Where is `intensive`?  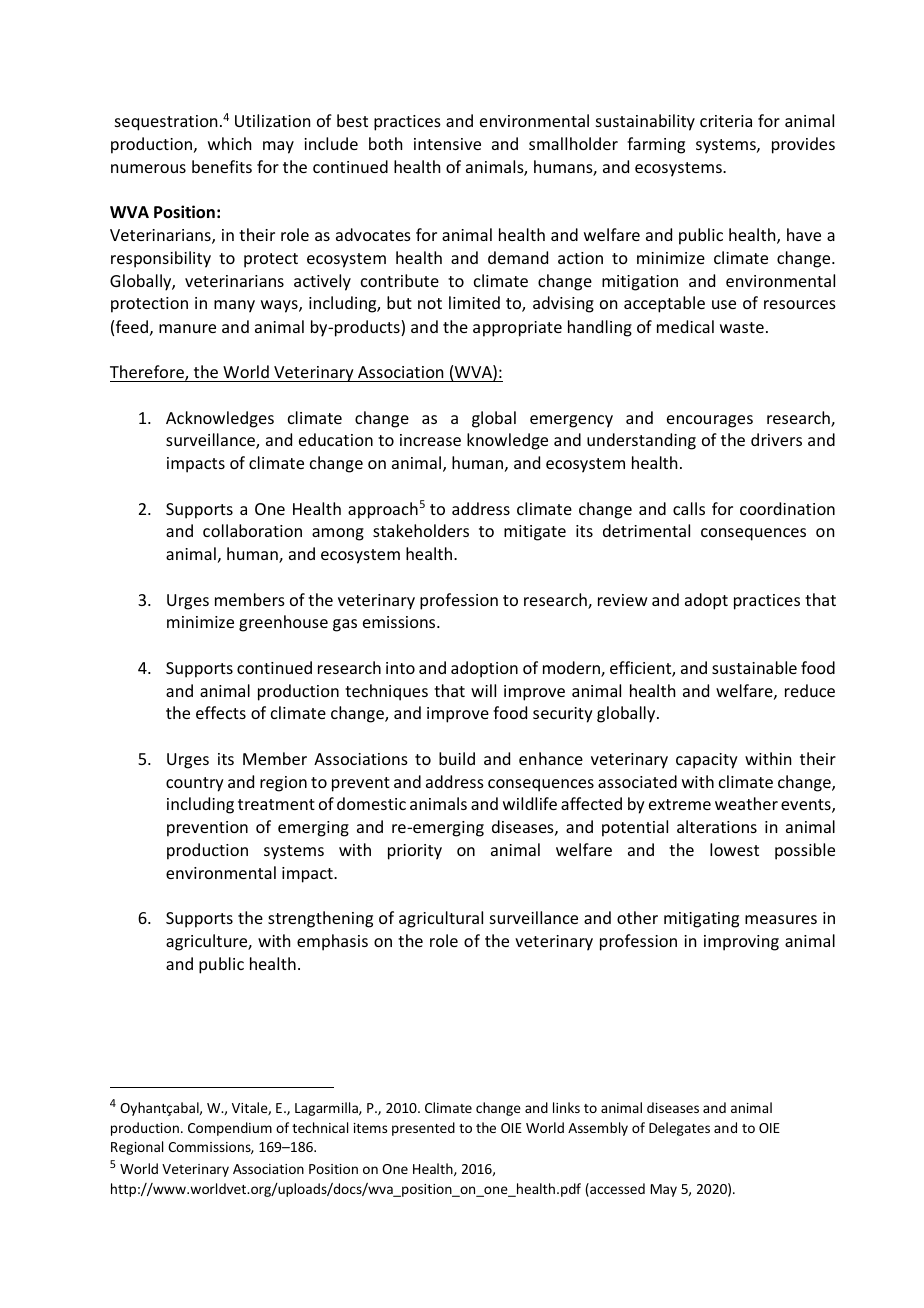 intensive is located at coordinates (447, 144).
